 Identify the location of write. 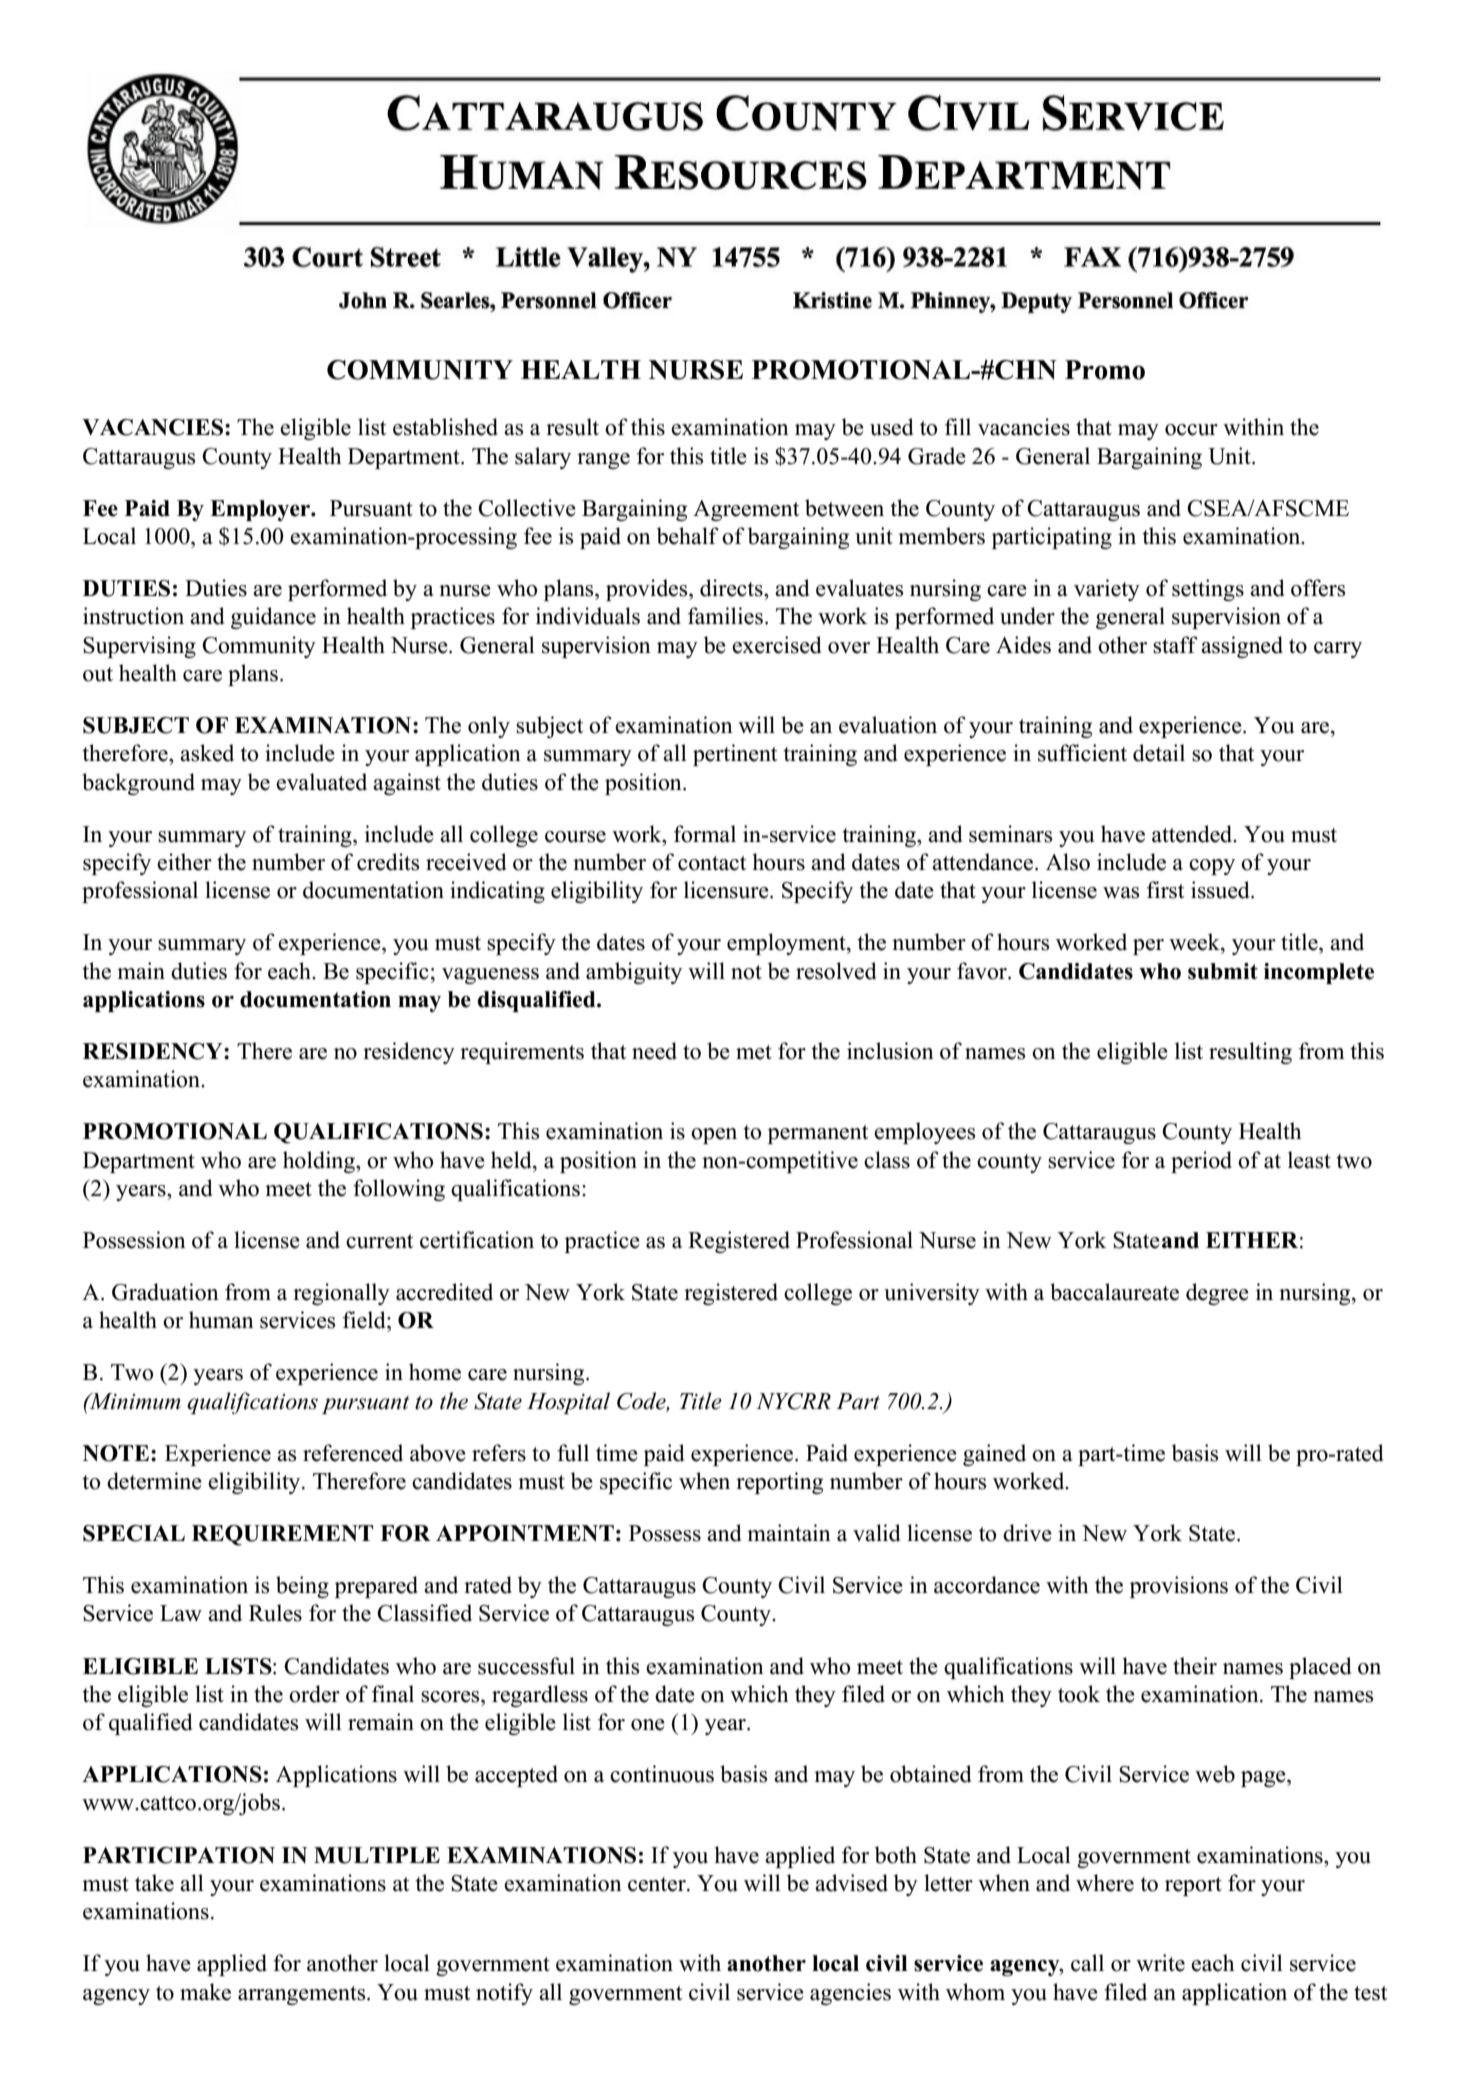
(1160, 1963).
